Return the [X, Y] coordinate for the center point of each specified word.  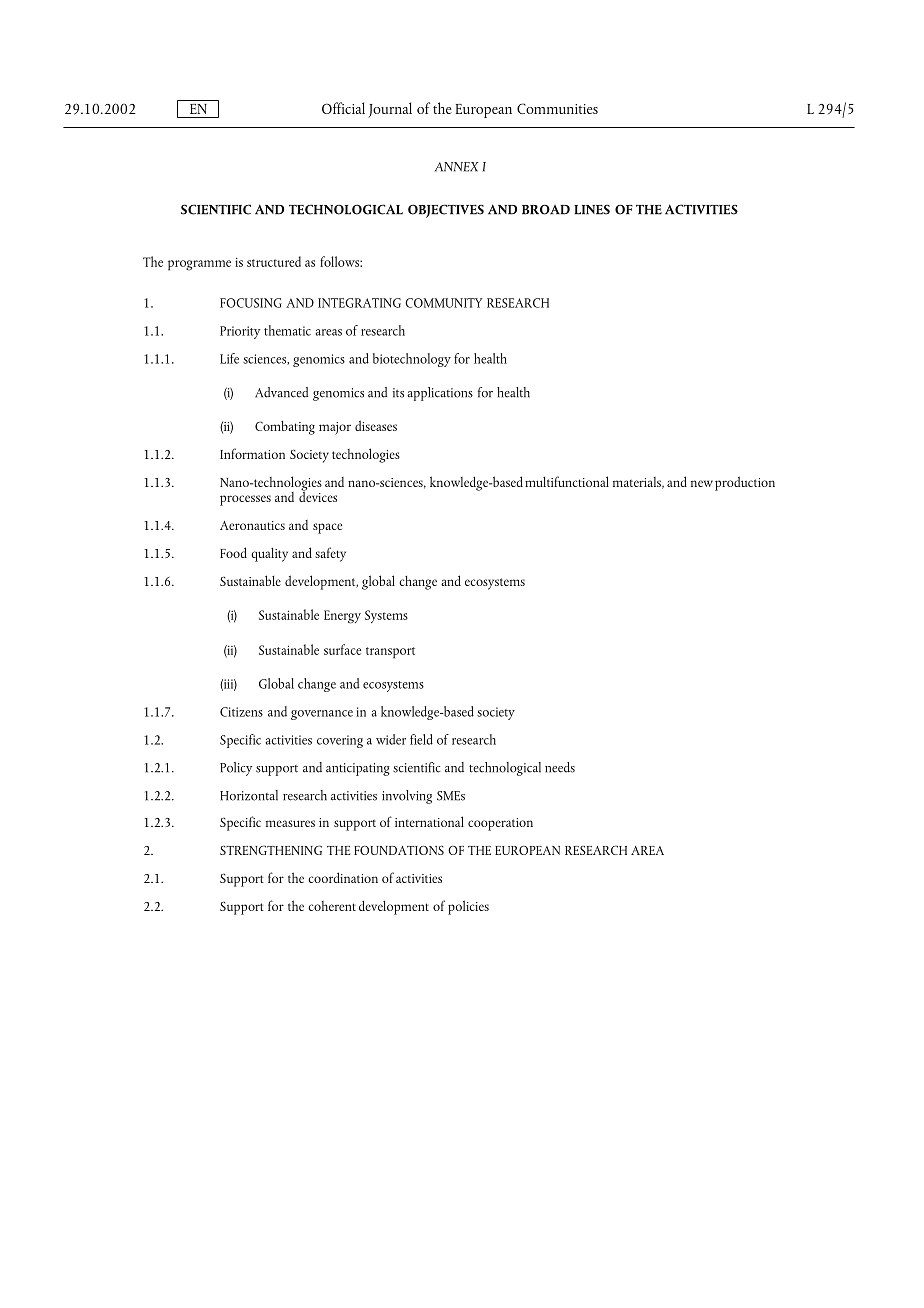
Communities [557, 108]
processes [245, 500]
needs [560, 767]
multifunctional [567, 481]
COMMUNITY [444, 303]
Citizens [241, 712]
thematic [287, 330]
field [421, 739]
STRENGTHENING [271, 850]
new [702, 483]
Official [343, 108]
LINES [592, 209]
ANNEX [456, 167]
